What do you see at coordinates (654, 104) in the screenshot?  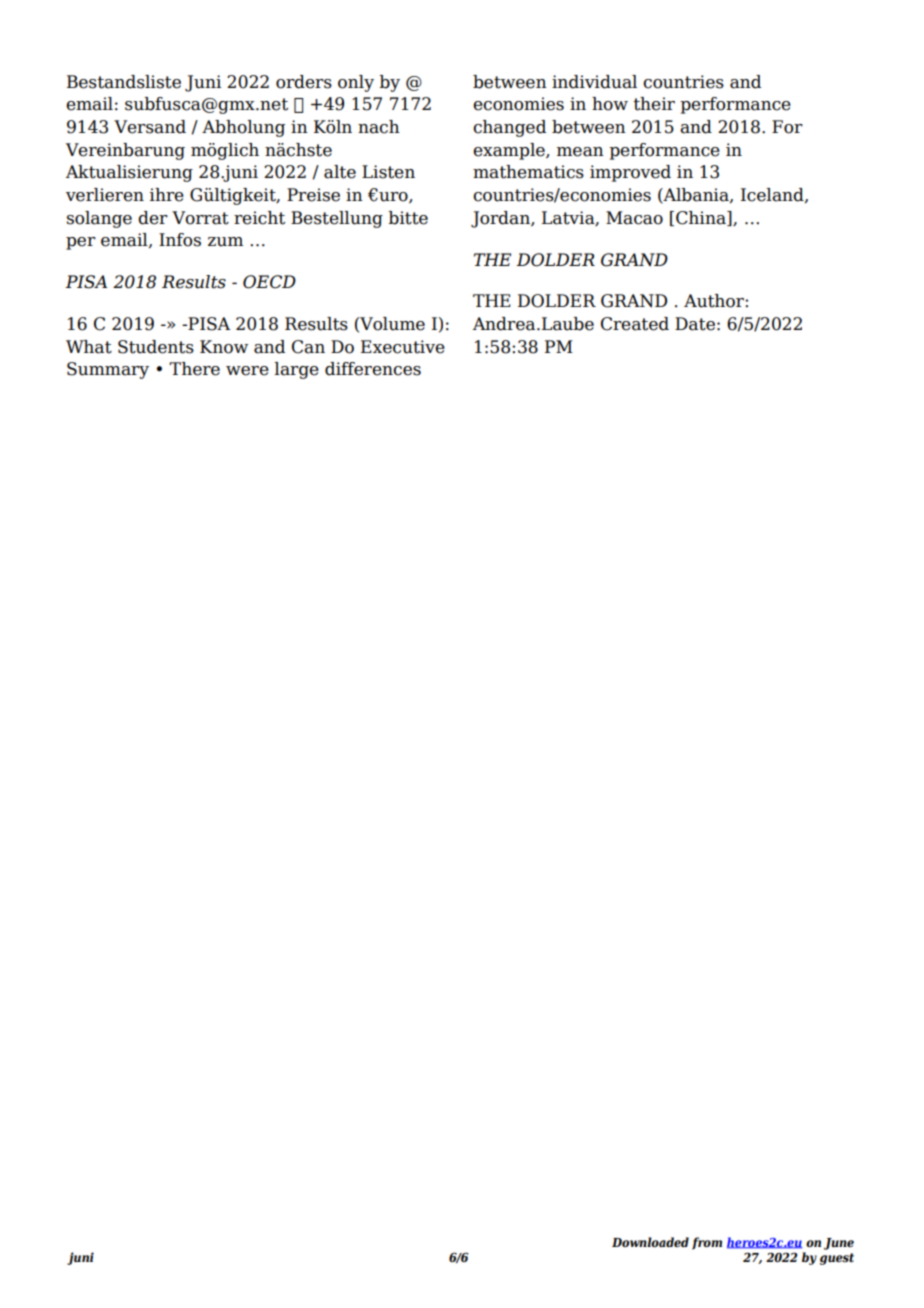 I see `their` at bounding box center [654, 104].
